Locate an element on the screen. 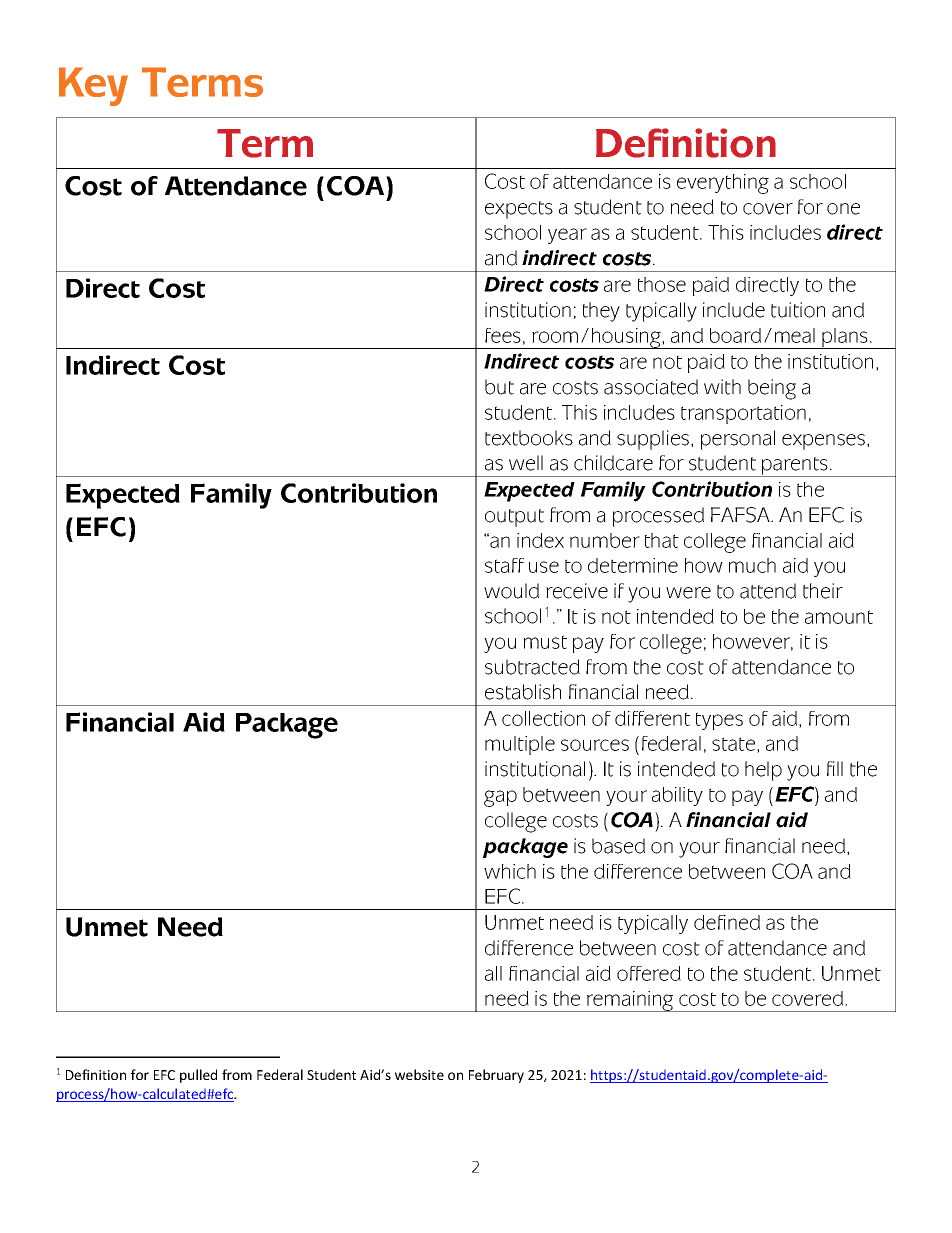  much is located at coordinates (752, 565).
